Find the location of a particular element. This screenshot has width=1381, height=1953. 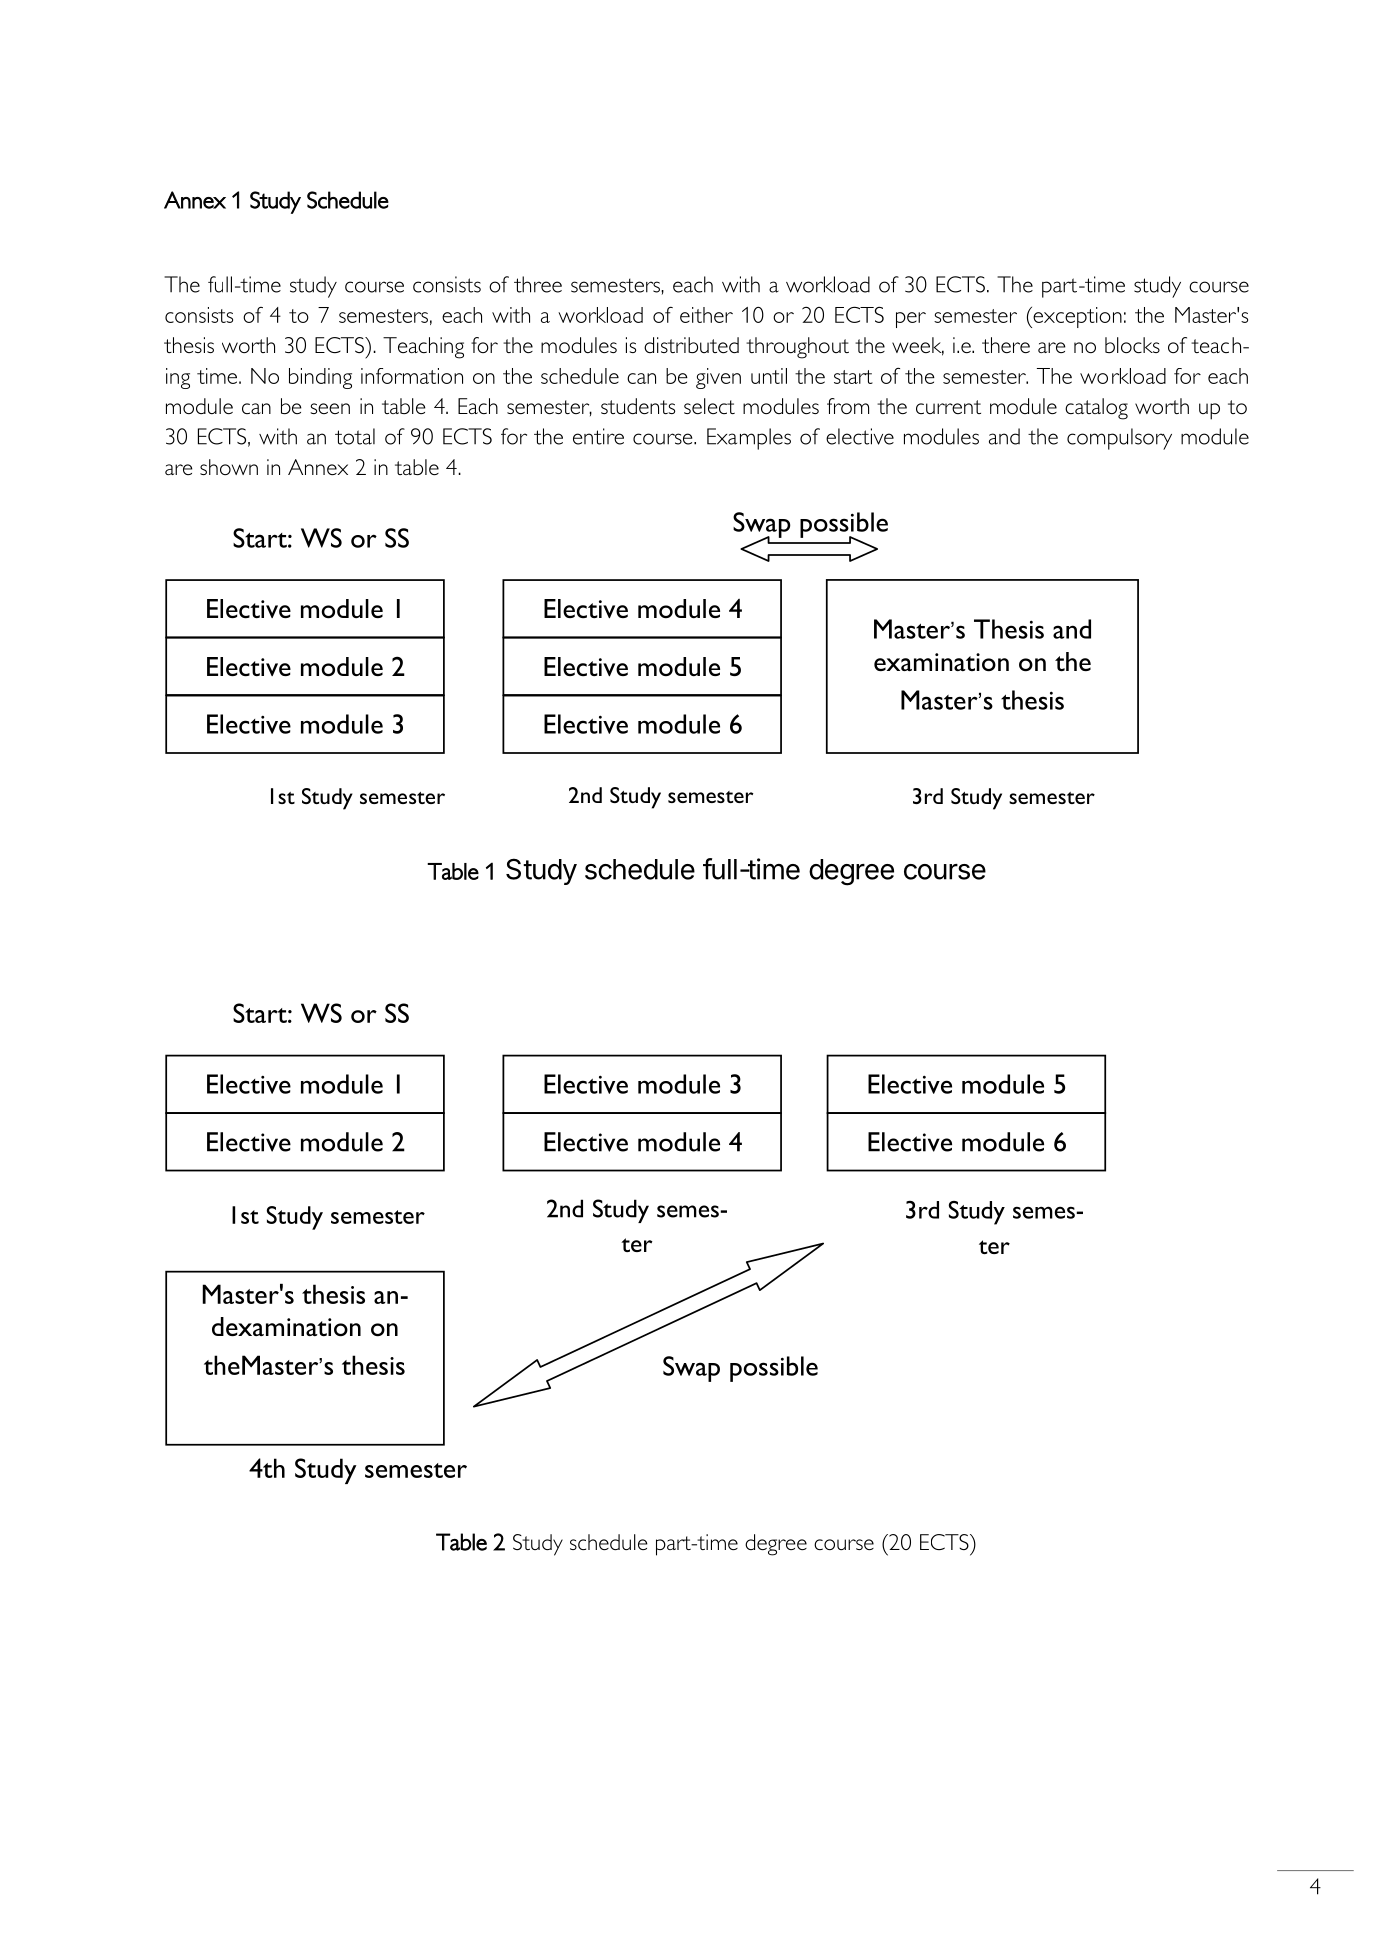

either is located at coordinates (706, 315).
